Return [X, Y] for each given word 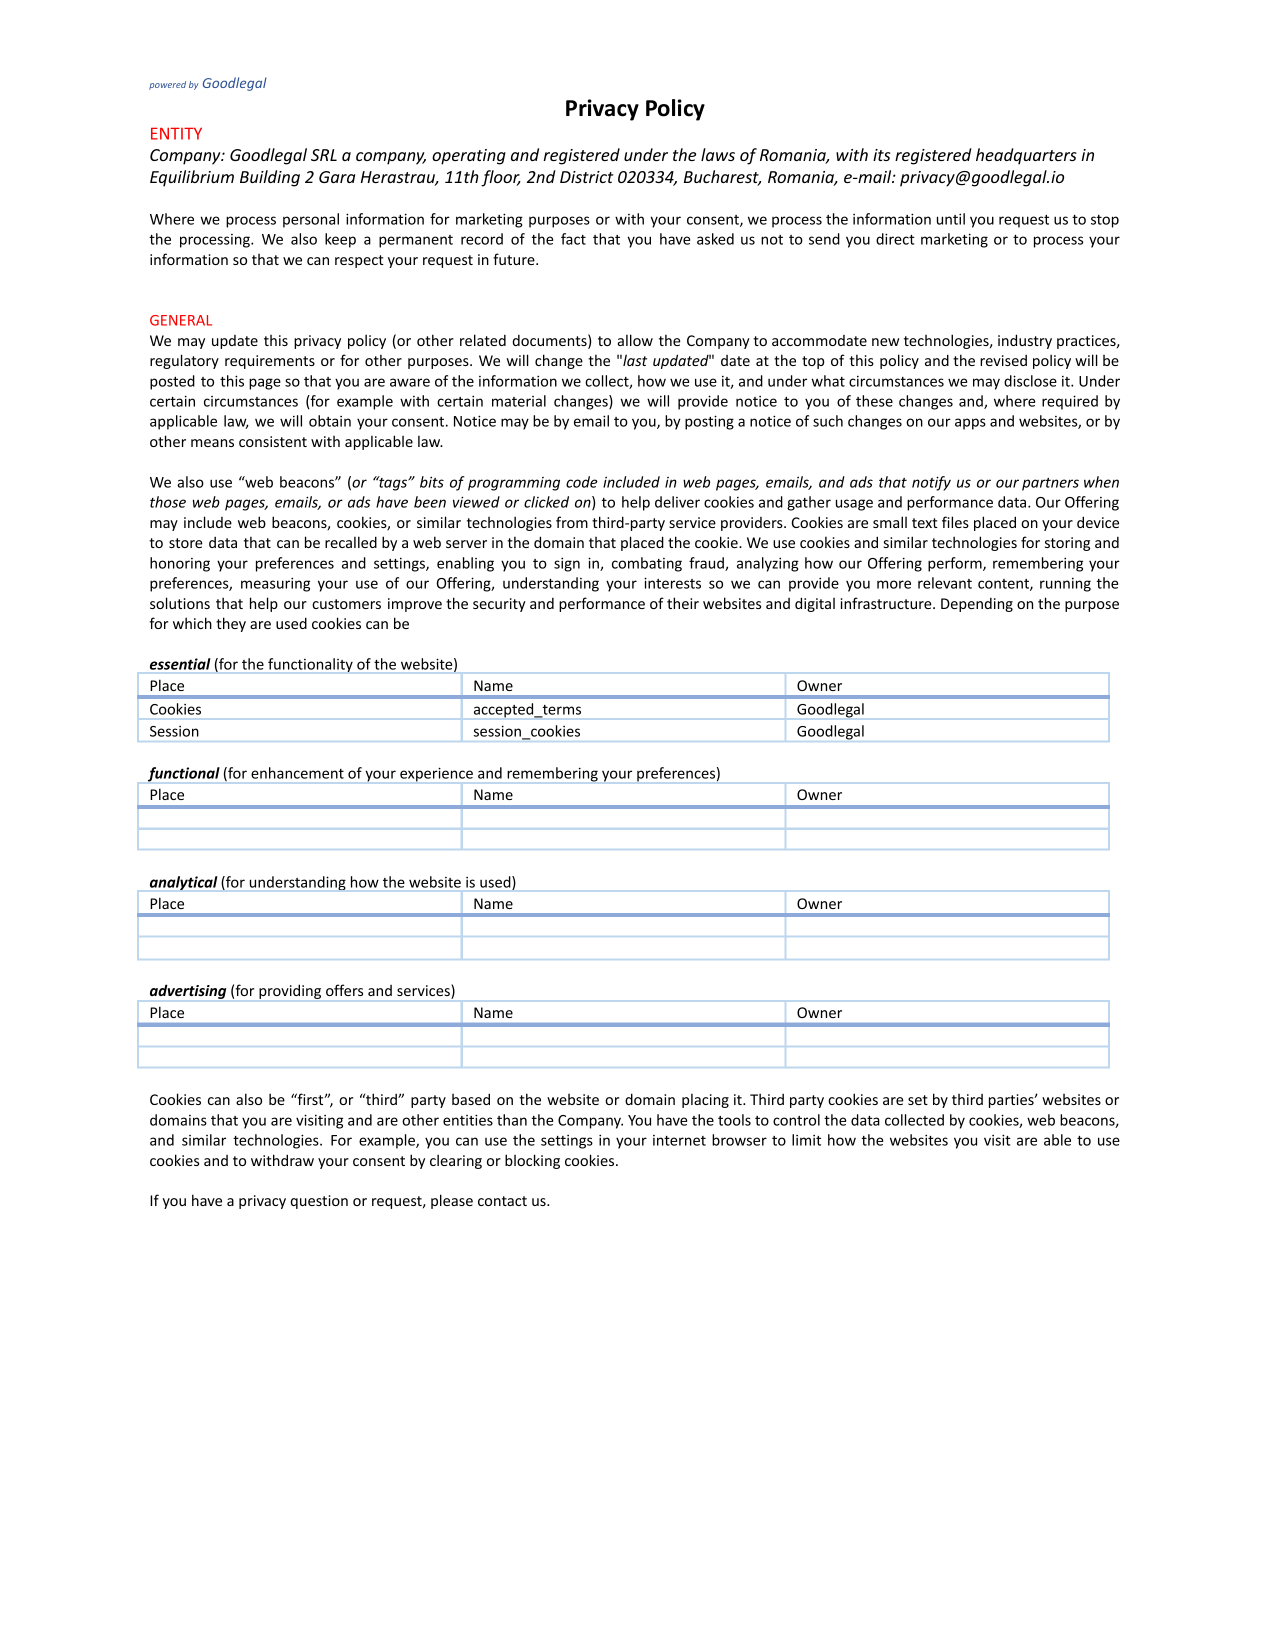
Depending [977, 605]
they [231, 624]
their [683, 603]
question [319, 1202]
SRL [324, 155]
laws [718, 154]
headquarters [1026, 156]
